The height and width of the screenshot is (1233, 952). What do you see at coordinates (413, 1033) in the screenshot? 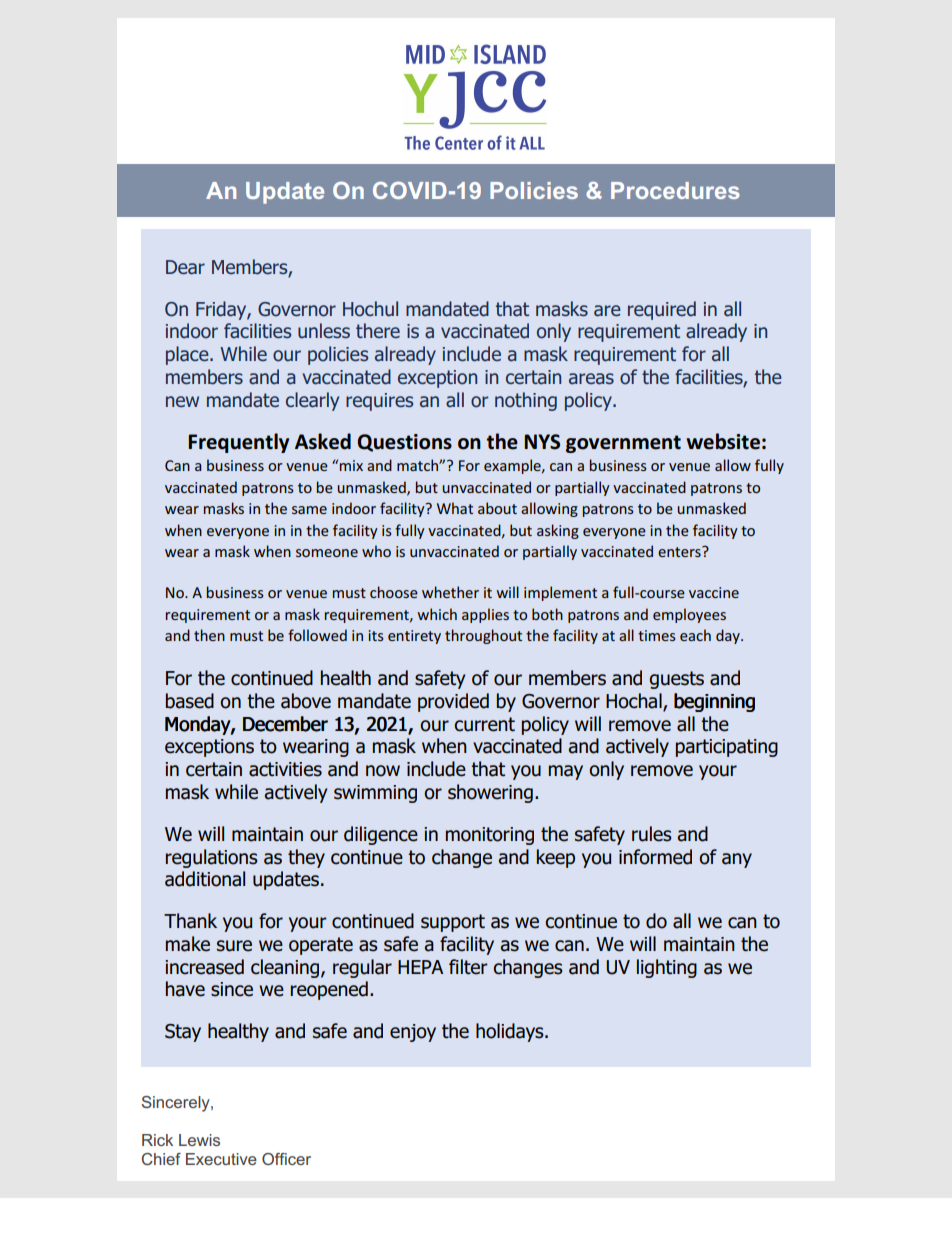
I see `enjoy` at bounding box center [413, 1033].
